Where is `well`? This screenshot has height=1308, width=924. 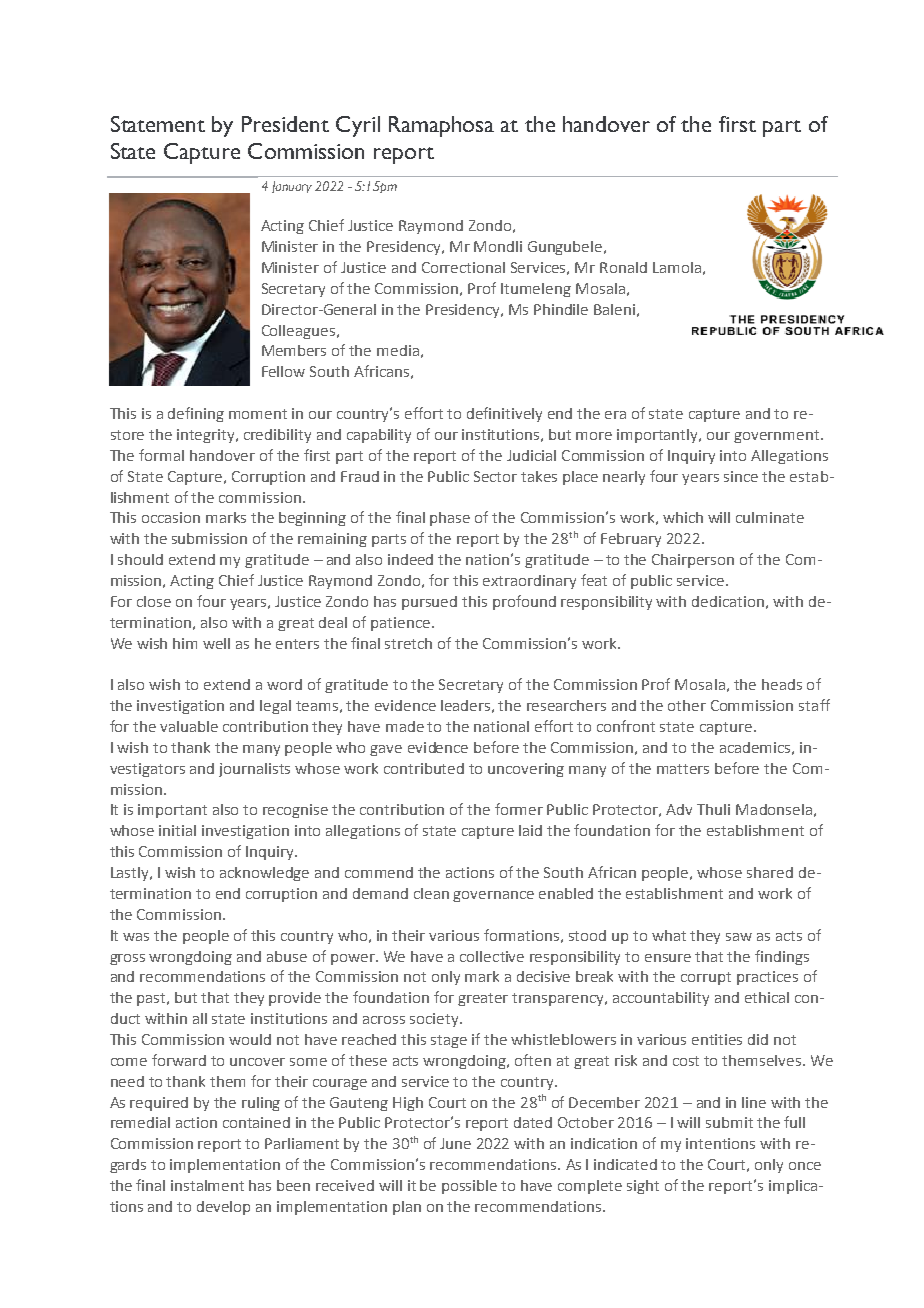
well is located at coordinates (216, 643).
